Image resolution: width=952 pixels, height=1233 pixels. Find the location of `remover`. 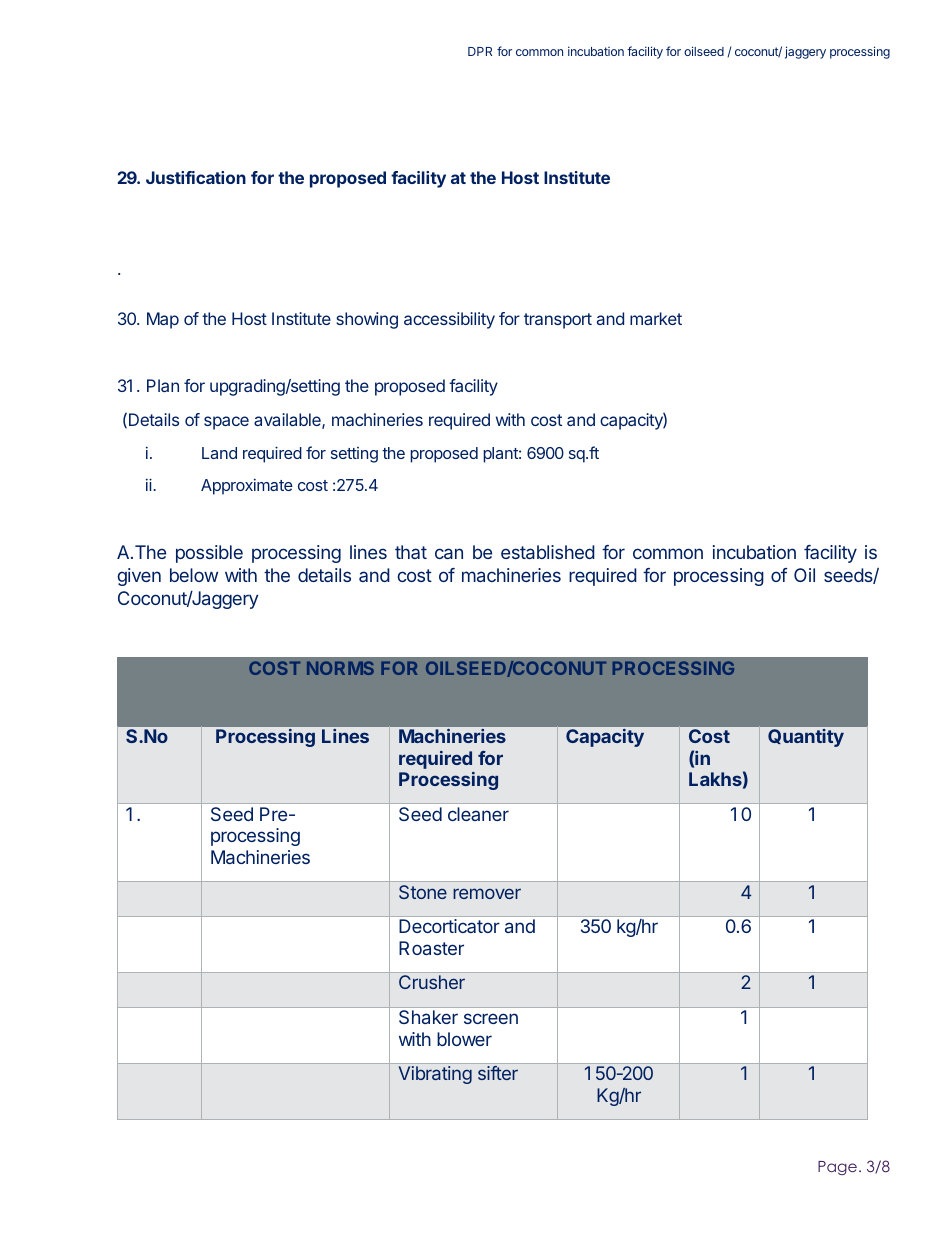

remover is located at coordinates (487, 893).
